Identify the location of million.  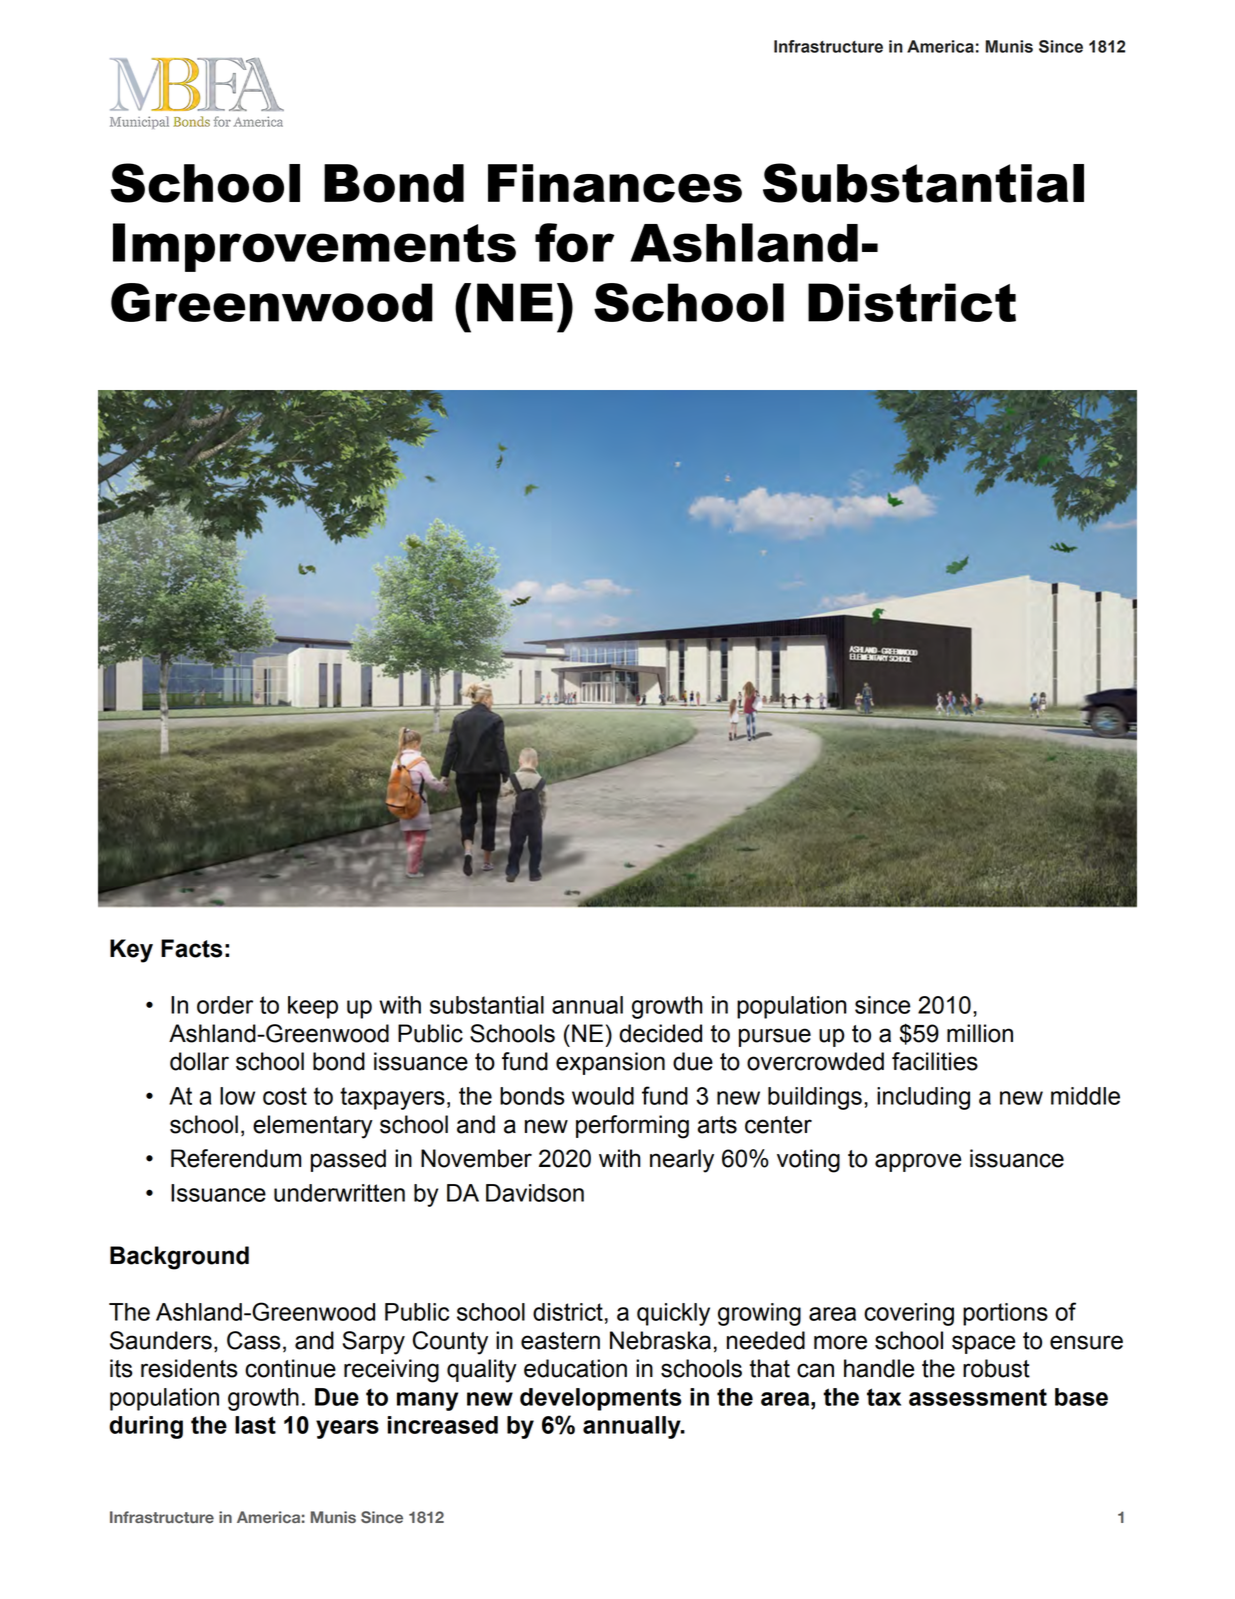
(980, 1033).
